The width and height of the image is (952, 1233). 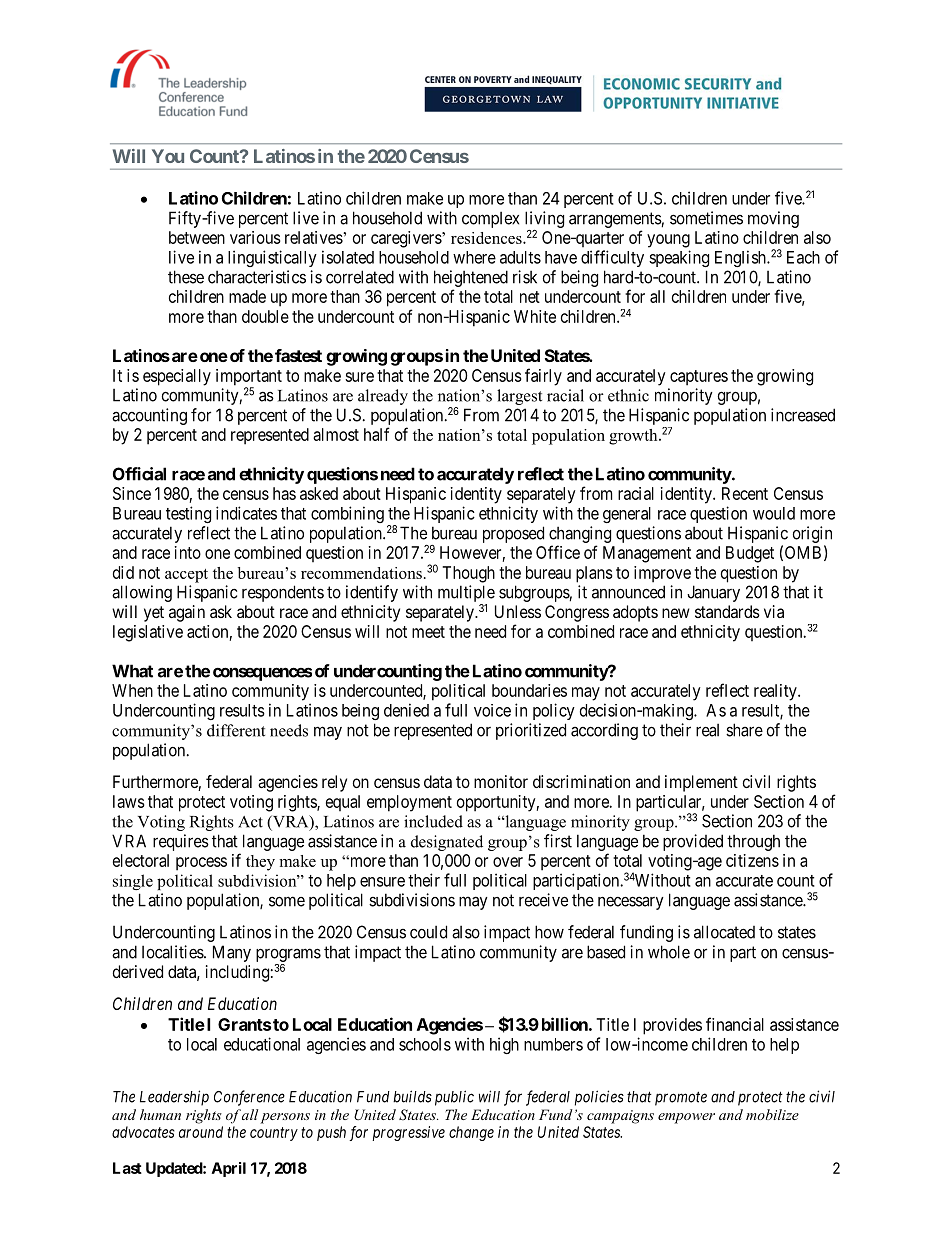 I want to click on change, so click(x=471, y=1133).
